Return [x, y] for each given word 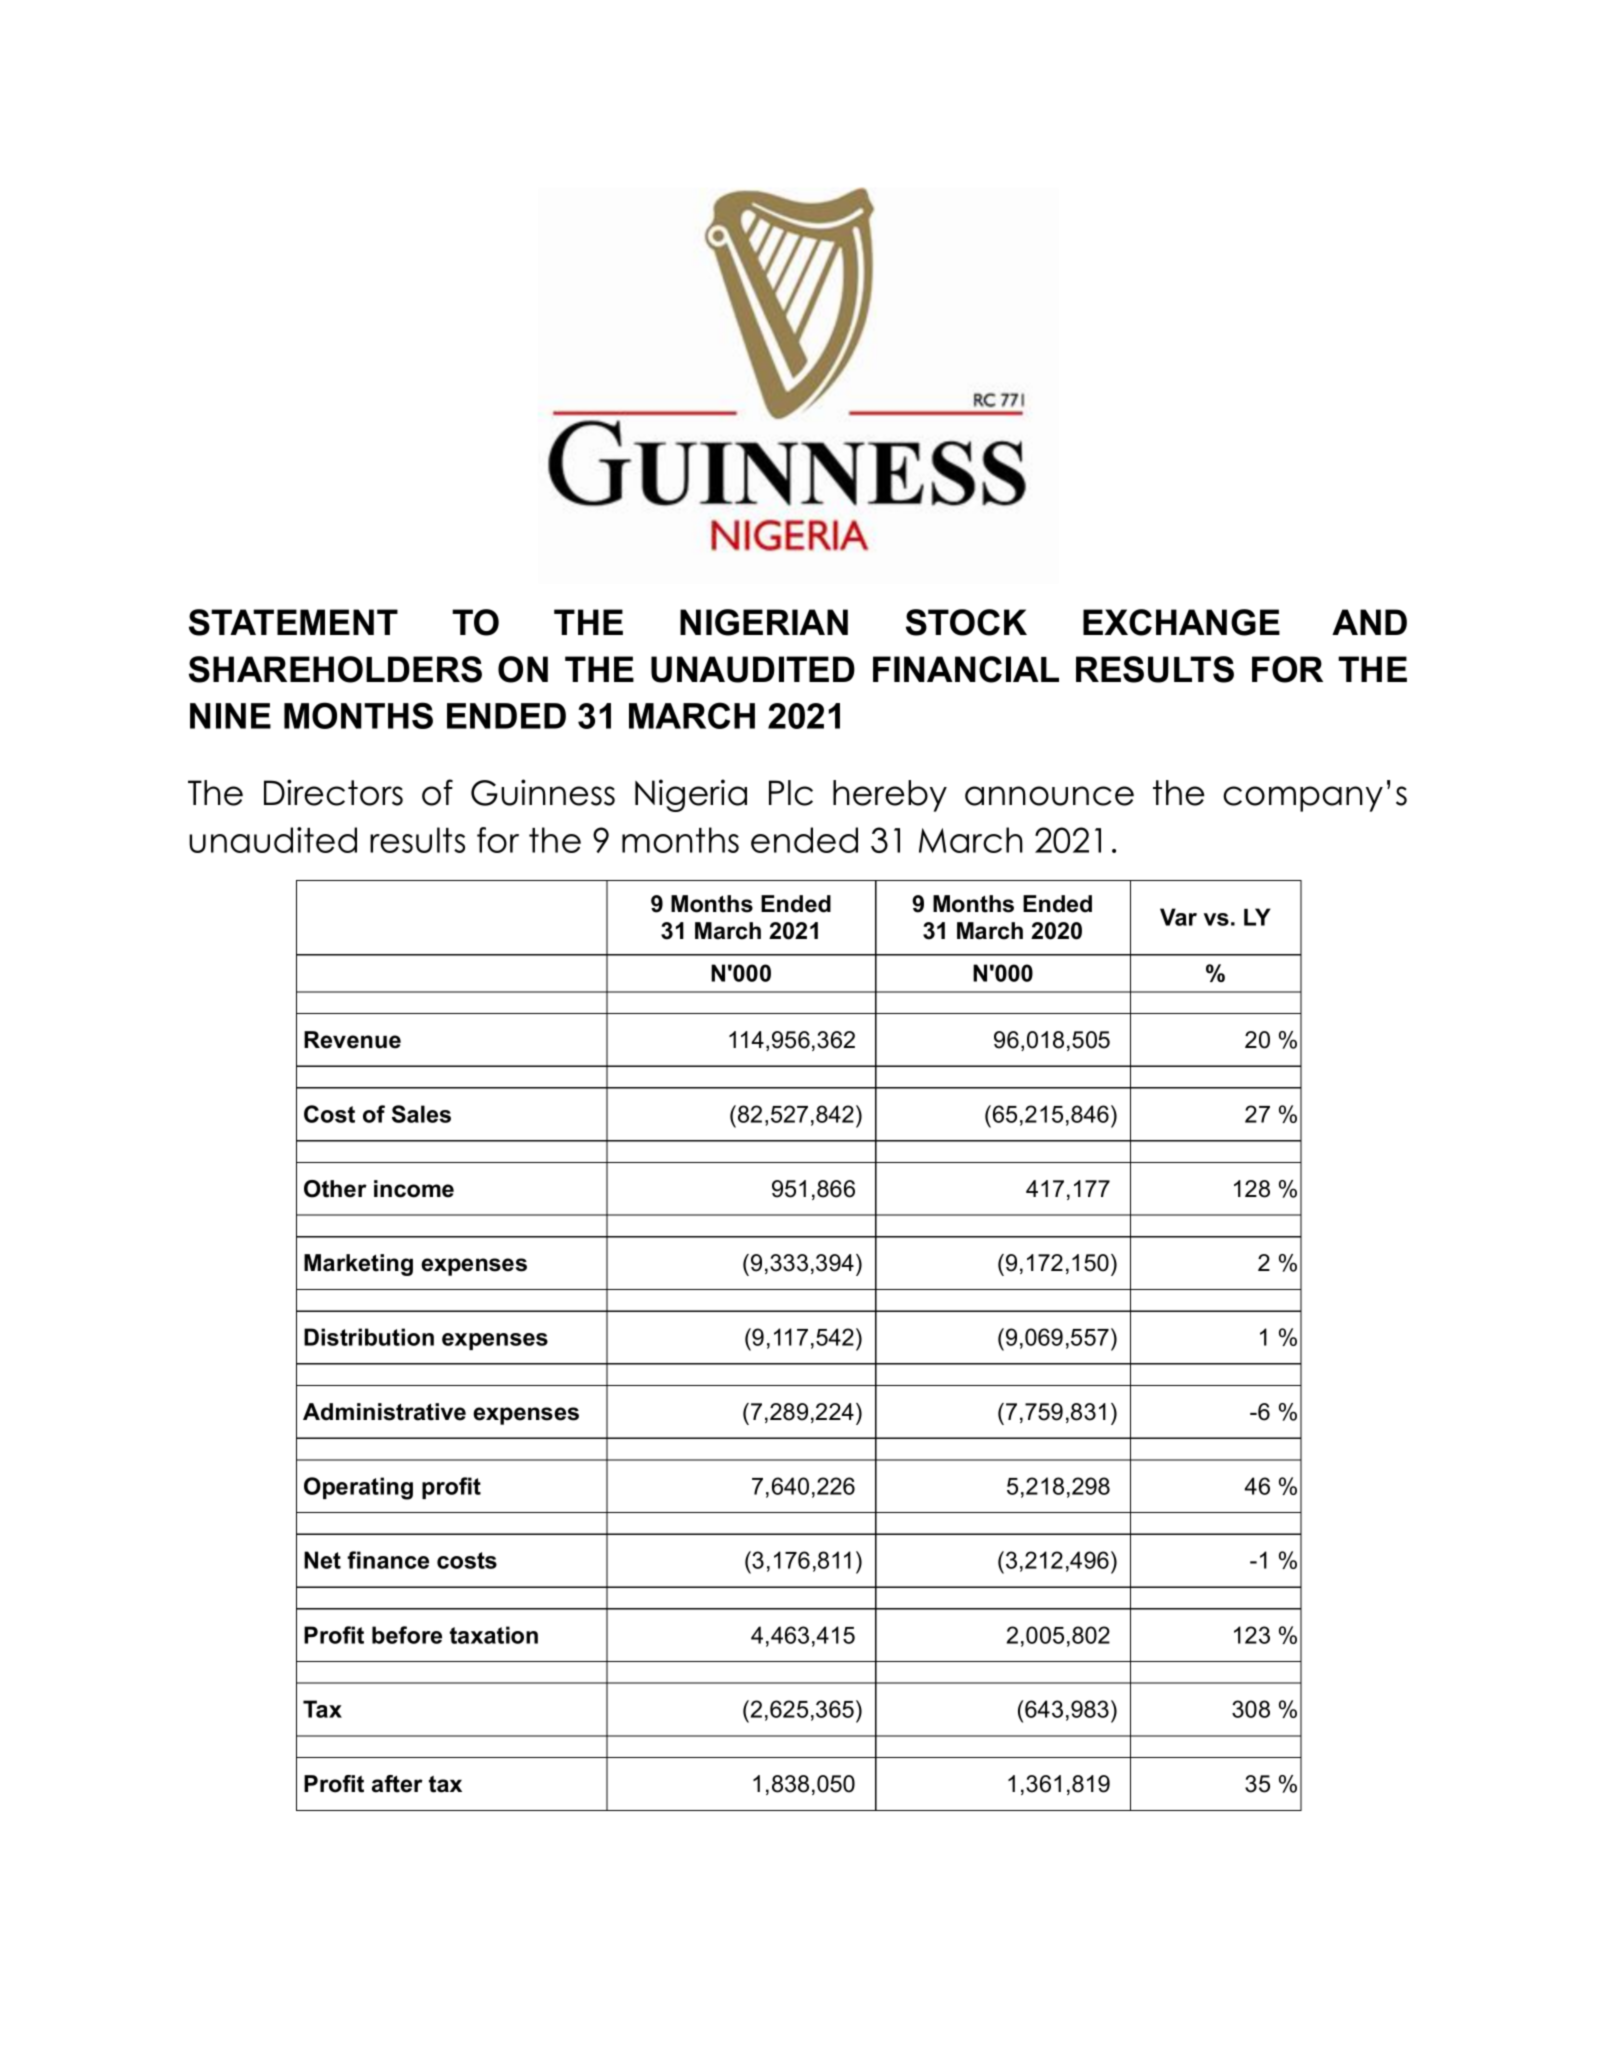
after [397, 1784]
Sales [421, 1114]
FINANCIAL [966, 669]
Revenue [352, 1040]
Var [1178, 917]
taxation [494, 1635]
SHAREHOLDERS [335, 669]
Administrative [384, 1412]
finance [388, 1560]
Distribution [369, 1337]
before [407, 1635]
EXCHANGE [1181, 622]
